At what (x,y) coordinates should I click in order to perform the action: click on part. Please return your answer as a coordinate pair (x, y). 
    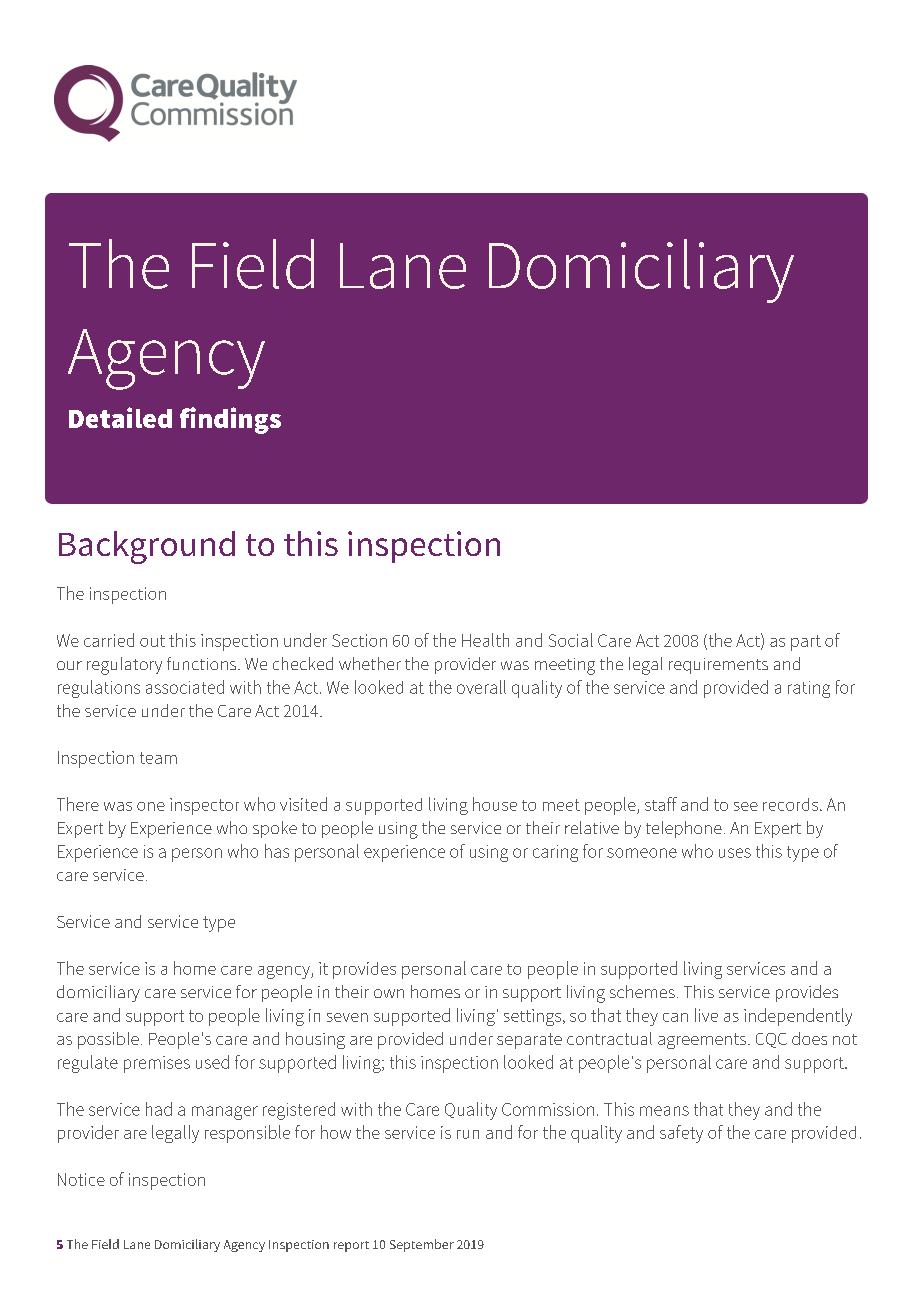
    Looking at the image, I should click on (806, 643).
